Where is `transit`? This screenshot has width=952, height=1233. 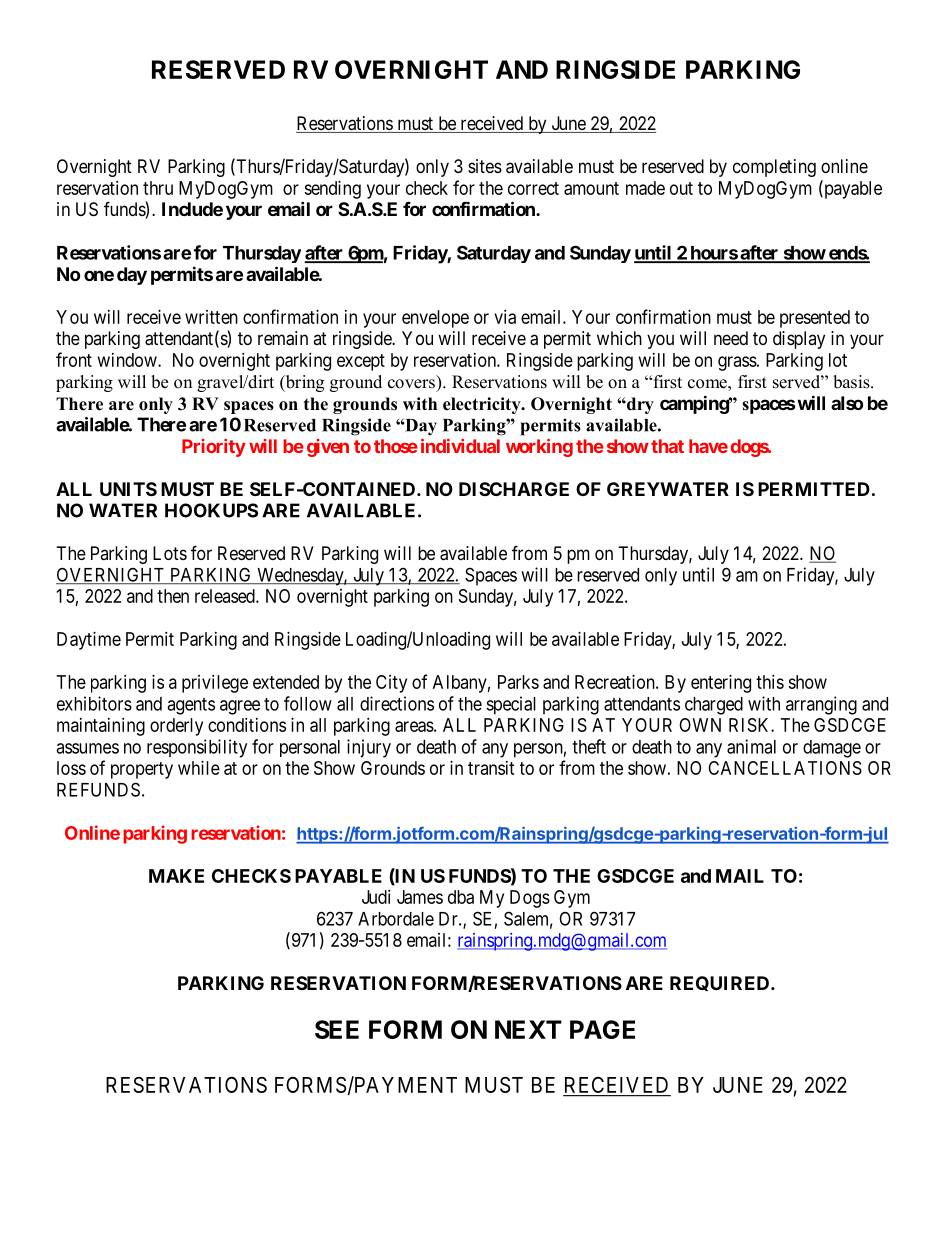
transit is located at coordinates (491, 768).
